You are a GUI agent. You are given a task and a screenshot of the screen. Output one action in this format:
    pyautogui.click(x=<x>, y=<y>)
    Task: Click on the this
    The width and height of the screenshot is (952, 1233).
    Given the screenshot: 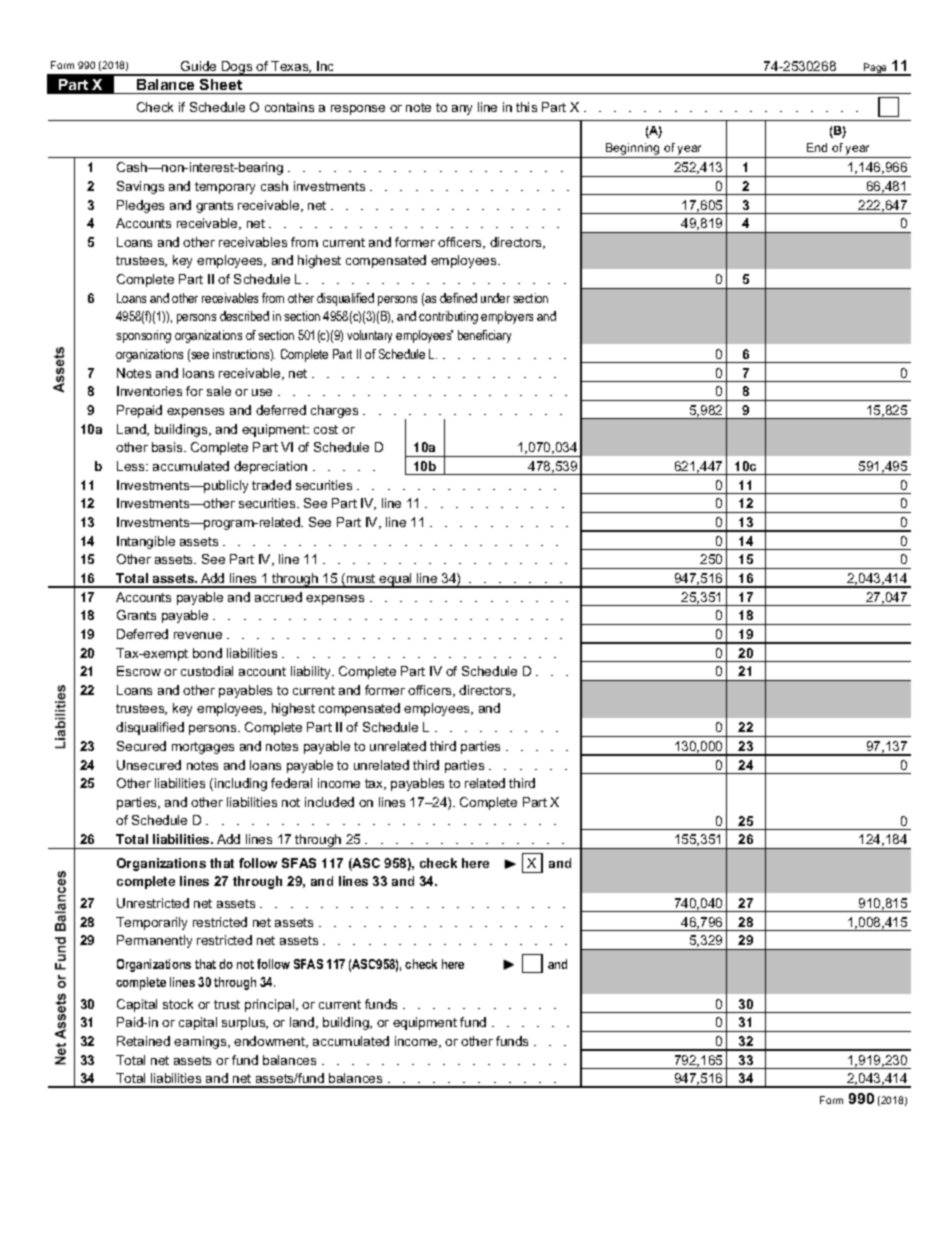 What is the action you would take?
    pyautogui.click(x=526, y=107)
